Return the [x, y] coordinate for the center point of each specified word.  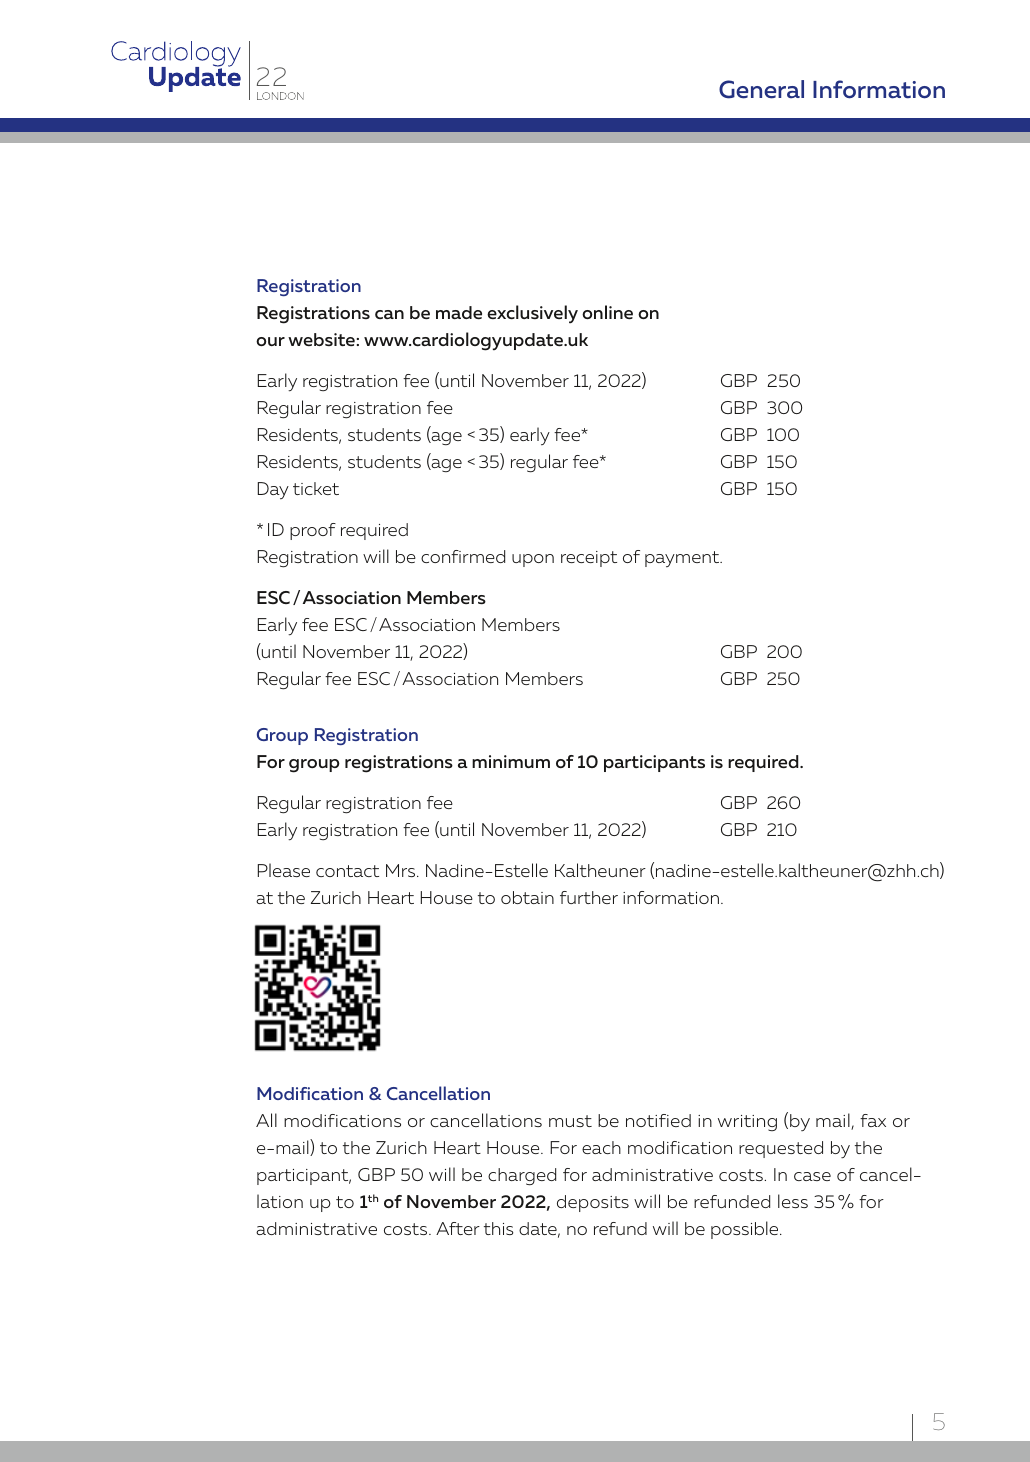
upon [533, 560]
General [761, 89]
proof [313, 531]
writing [747, 1123]
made [459, 312]
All [266, 1120]
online [607, 312]
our [270, 341]
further [589, 897]
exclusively [532, 314]
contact [347, 871]
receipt [589, 559]
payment [683, 559]
